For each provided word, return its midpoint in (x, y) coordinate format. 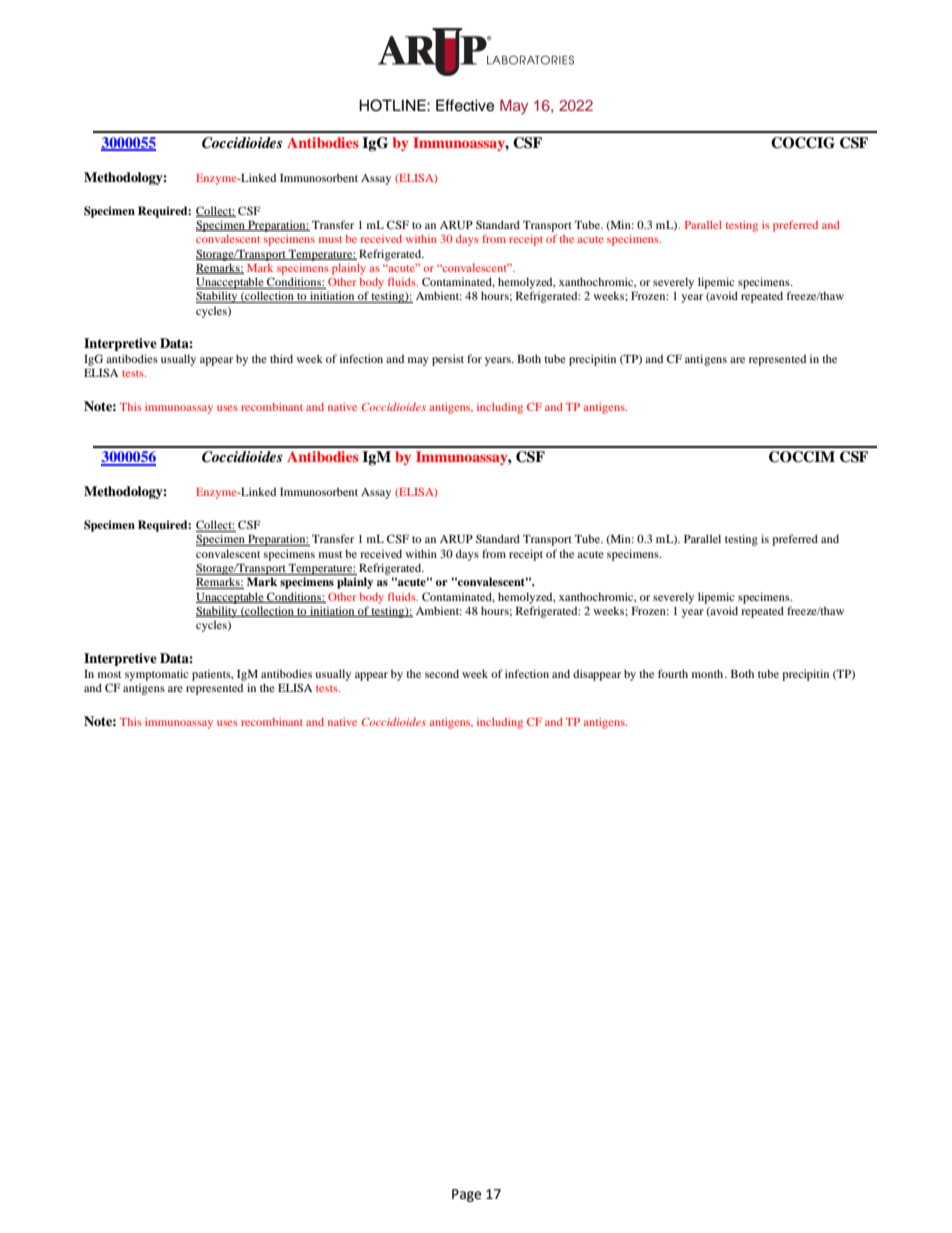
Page (466, 1195)
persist (448, 360)
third (281, 358)
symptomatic (157, 675)
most (109, 674)
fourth (673, 673)
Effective (465, 105)
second (442, 673)
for (474, 358)
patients (212, 675)
